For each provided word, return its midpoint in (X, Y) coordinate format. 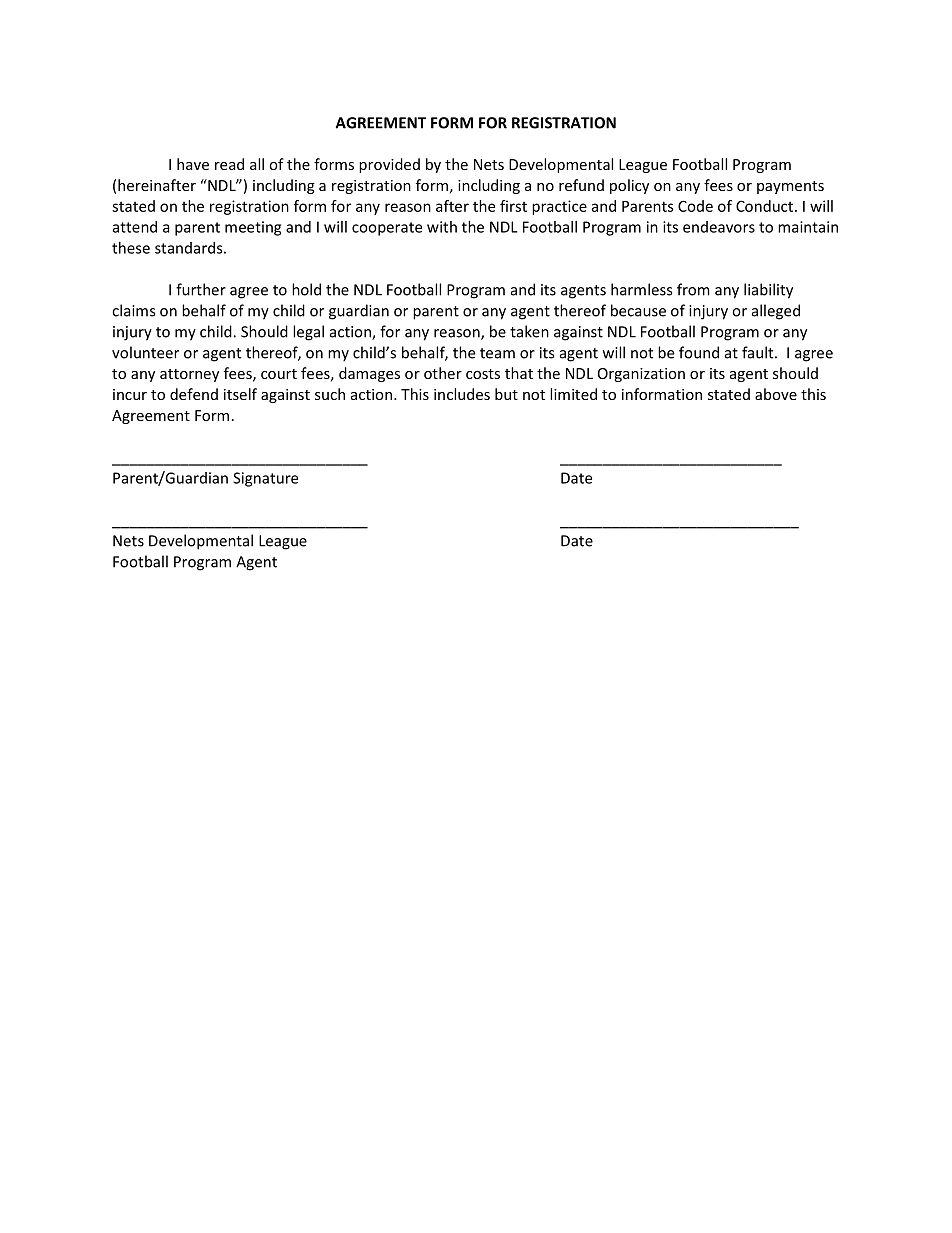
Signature (265, 479)
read (229, 164)
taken (529, 331)
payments (790, 187)
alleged (776, 312)
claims (133, 310)
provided (389, 165)
